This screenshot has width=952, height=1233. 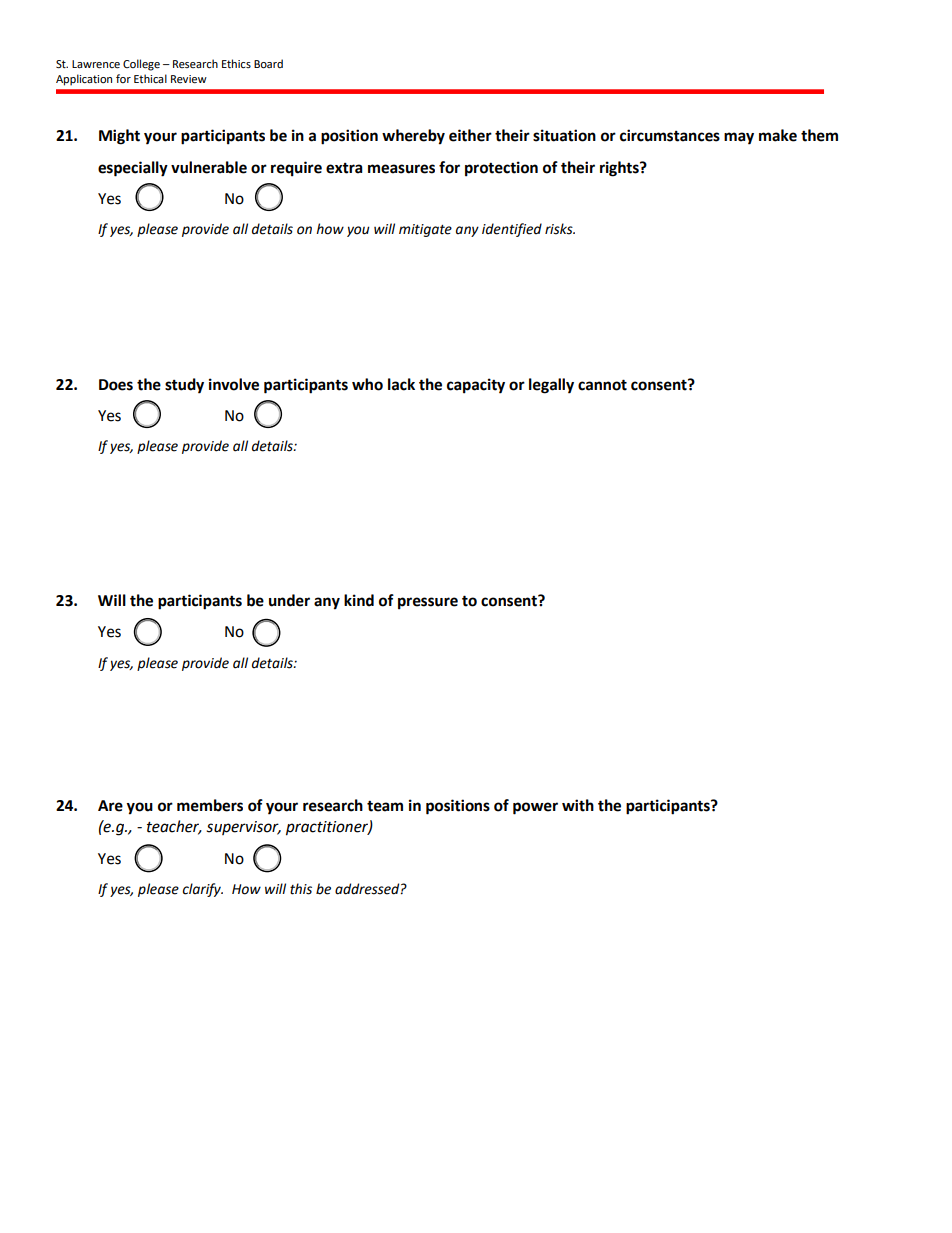 I want to click on may, so click(x=739, y=138).
